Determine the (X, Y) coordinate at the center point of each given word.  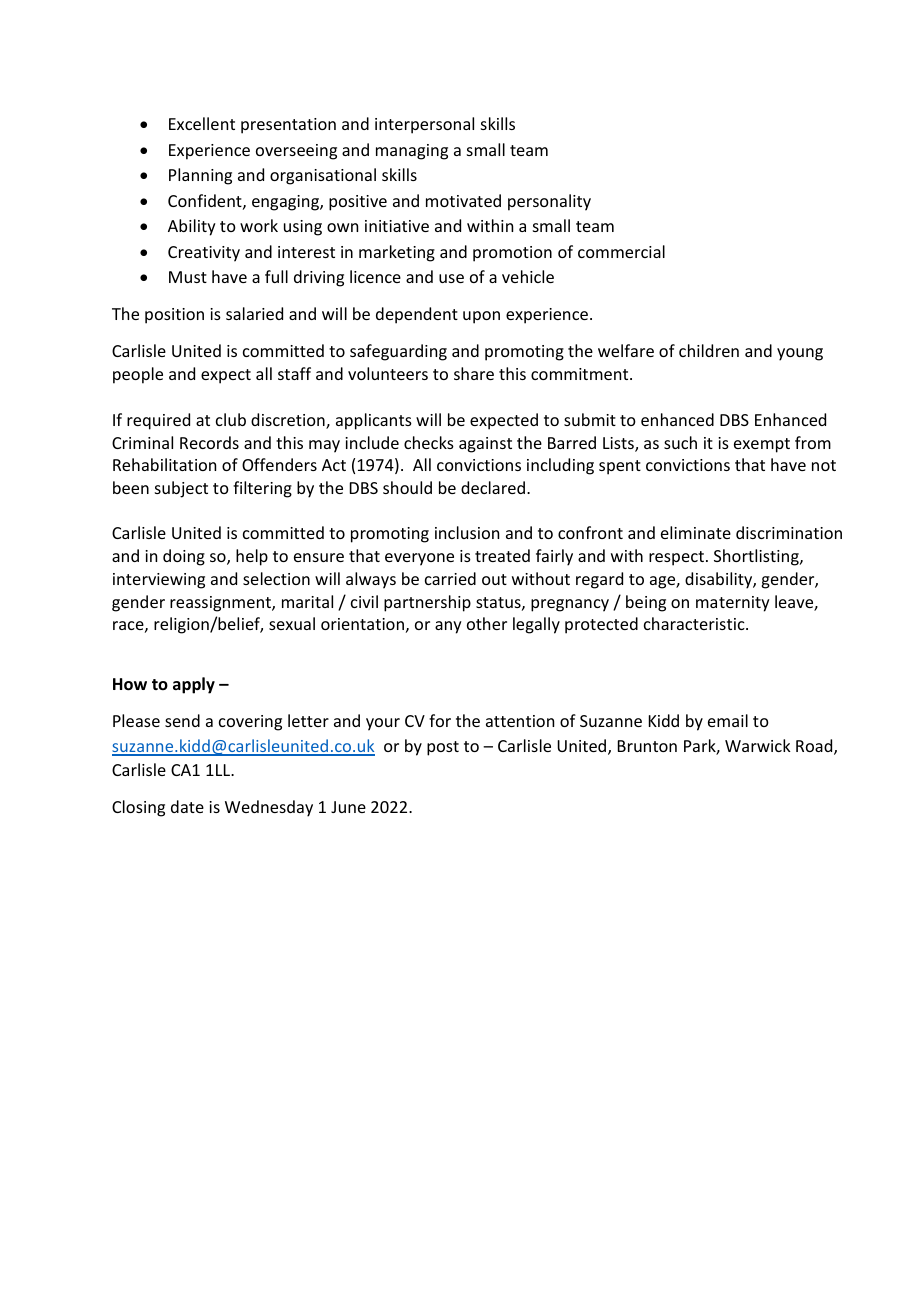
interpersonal (424, 125)
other (487, 623)
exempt (762, 445)
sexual (292, 623)
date (187, 806)
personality (549, 202)
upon (481, 317)
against (485, 445)
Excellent (202, 123)
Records (209, 442)
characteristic (695, 623)
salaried (254, 313)
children (709, 350)
